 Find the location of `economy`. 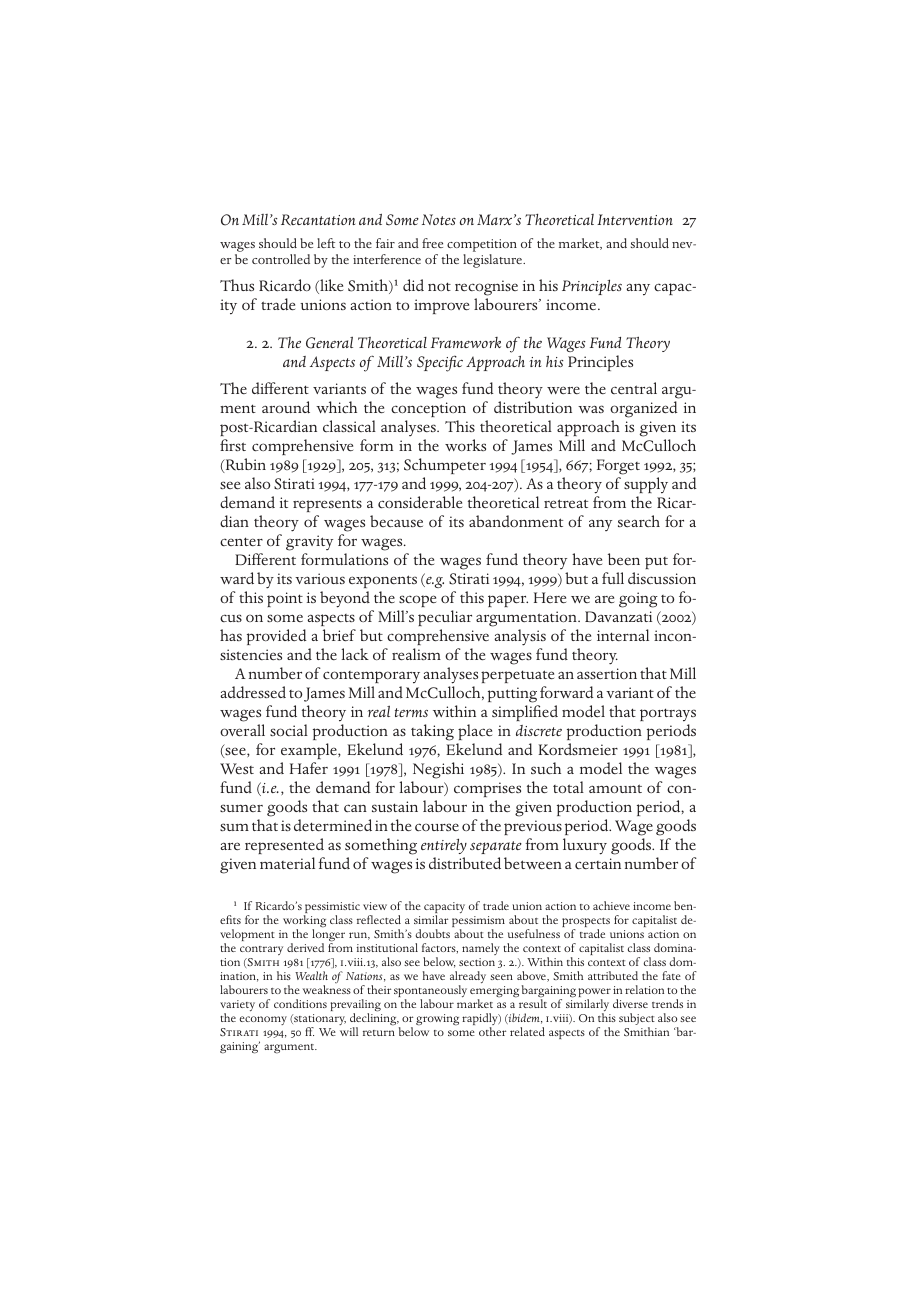

economy is located at coordinates (263, 1020).
